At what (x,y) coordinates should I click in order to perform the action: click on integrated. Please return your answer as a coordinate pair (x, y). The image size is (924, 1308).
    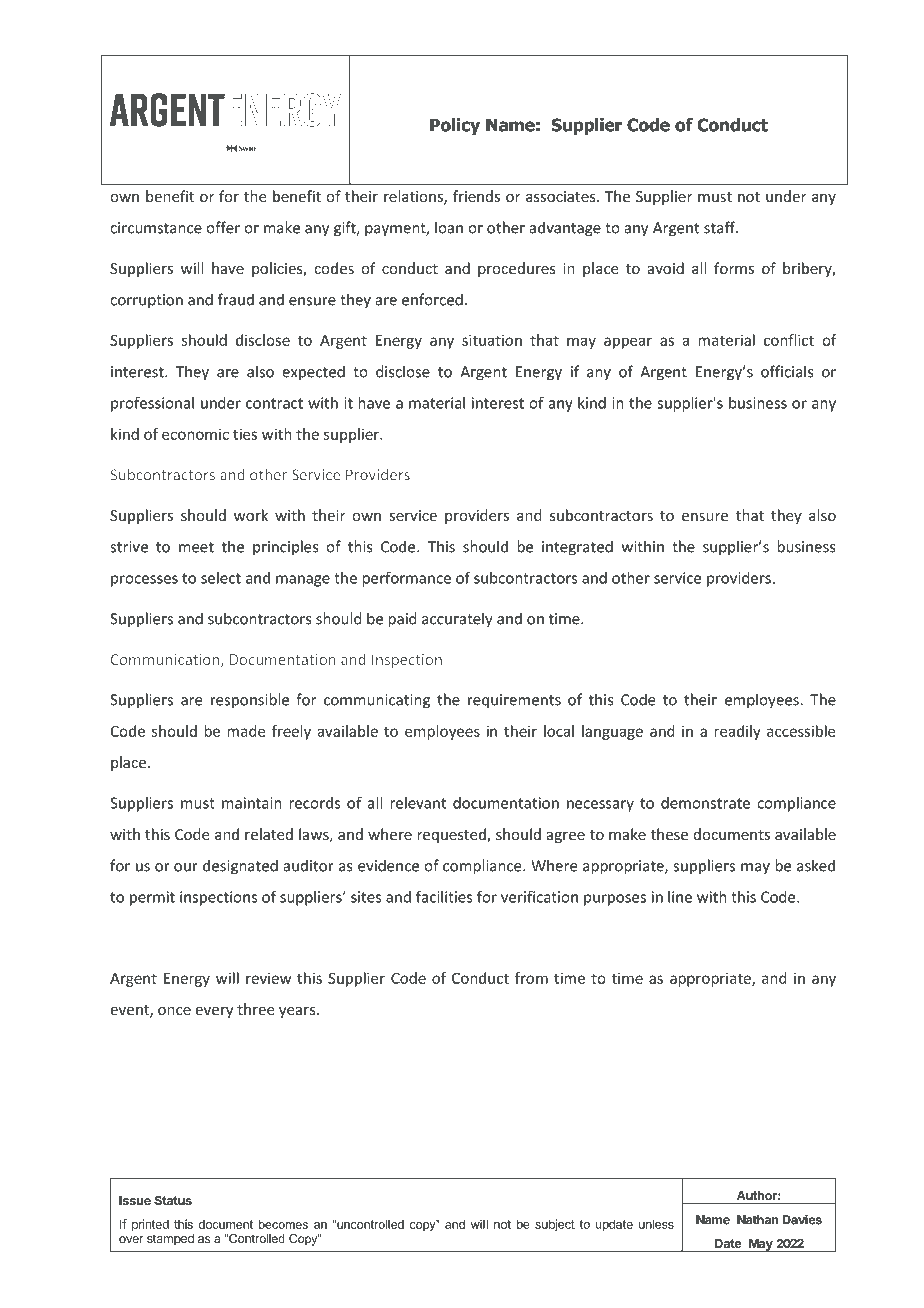
    Looking at the image, I should click on (577, 548).
